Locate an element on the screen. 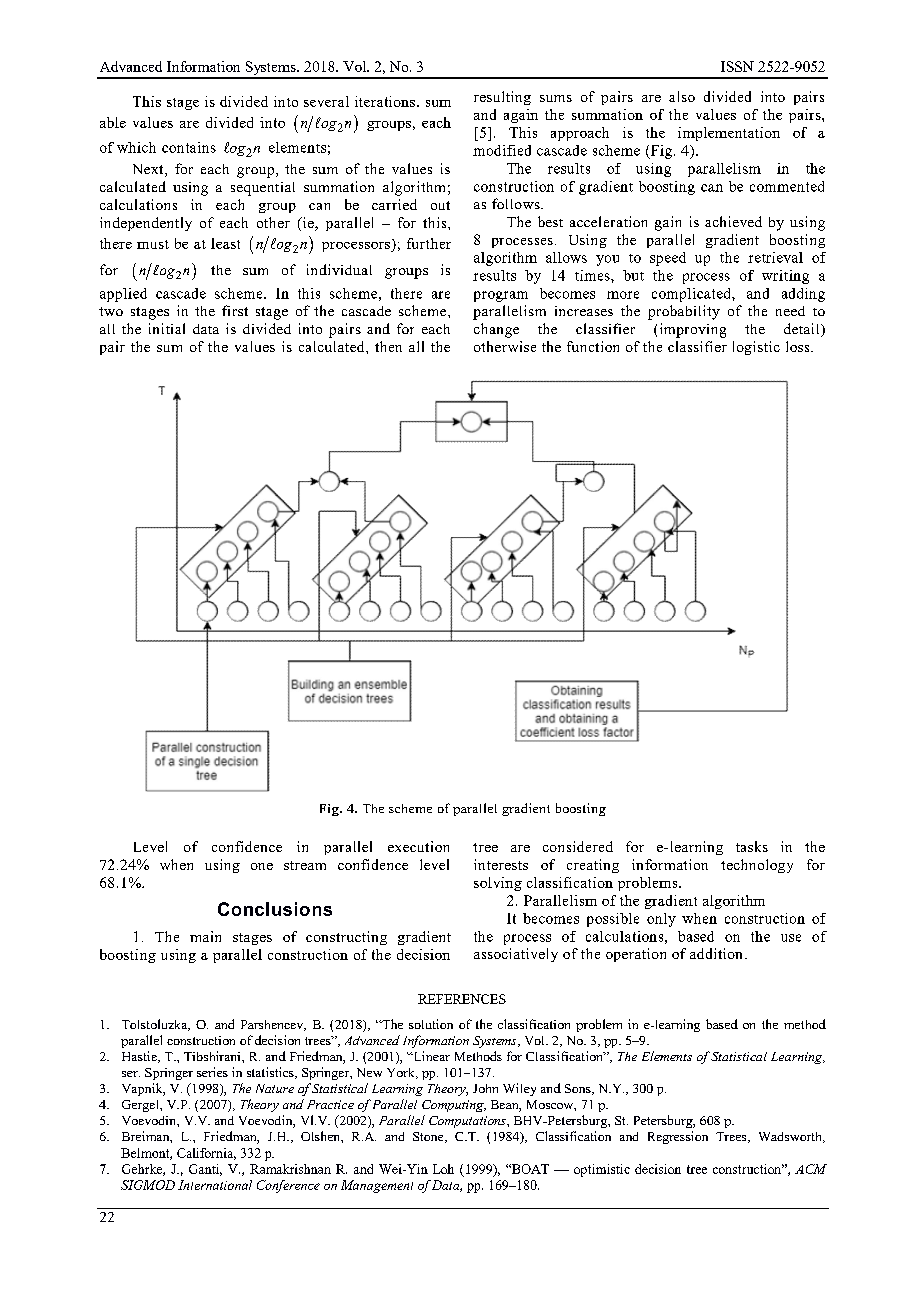  resulting is located at coordinates (502, 98).
